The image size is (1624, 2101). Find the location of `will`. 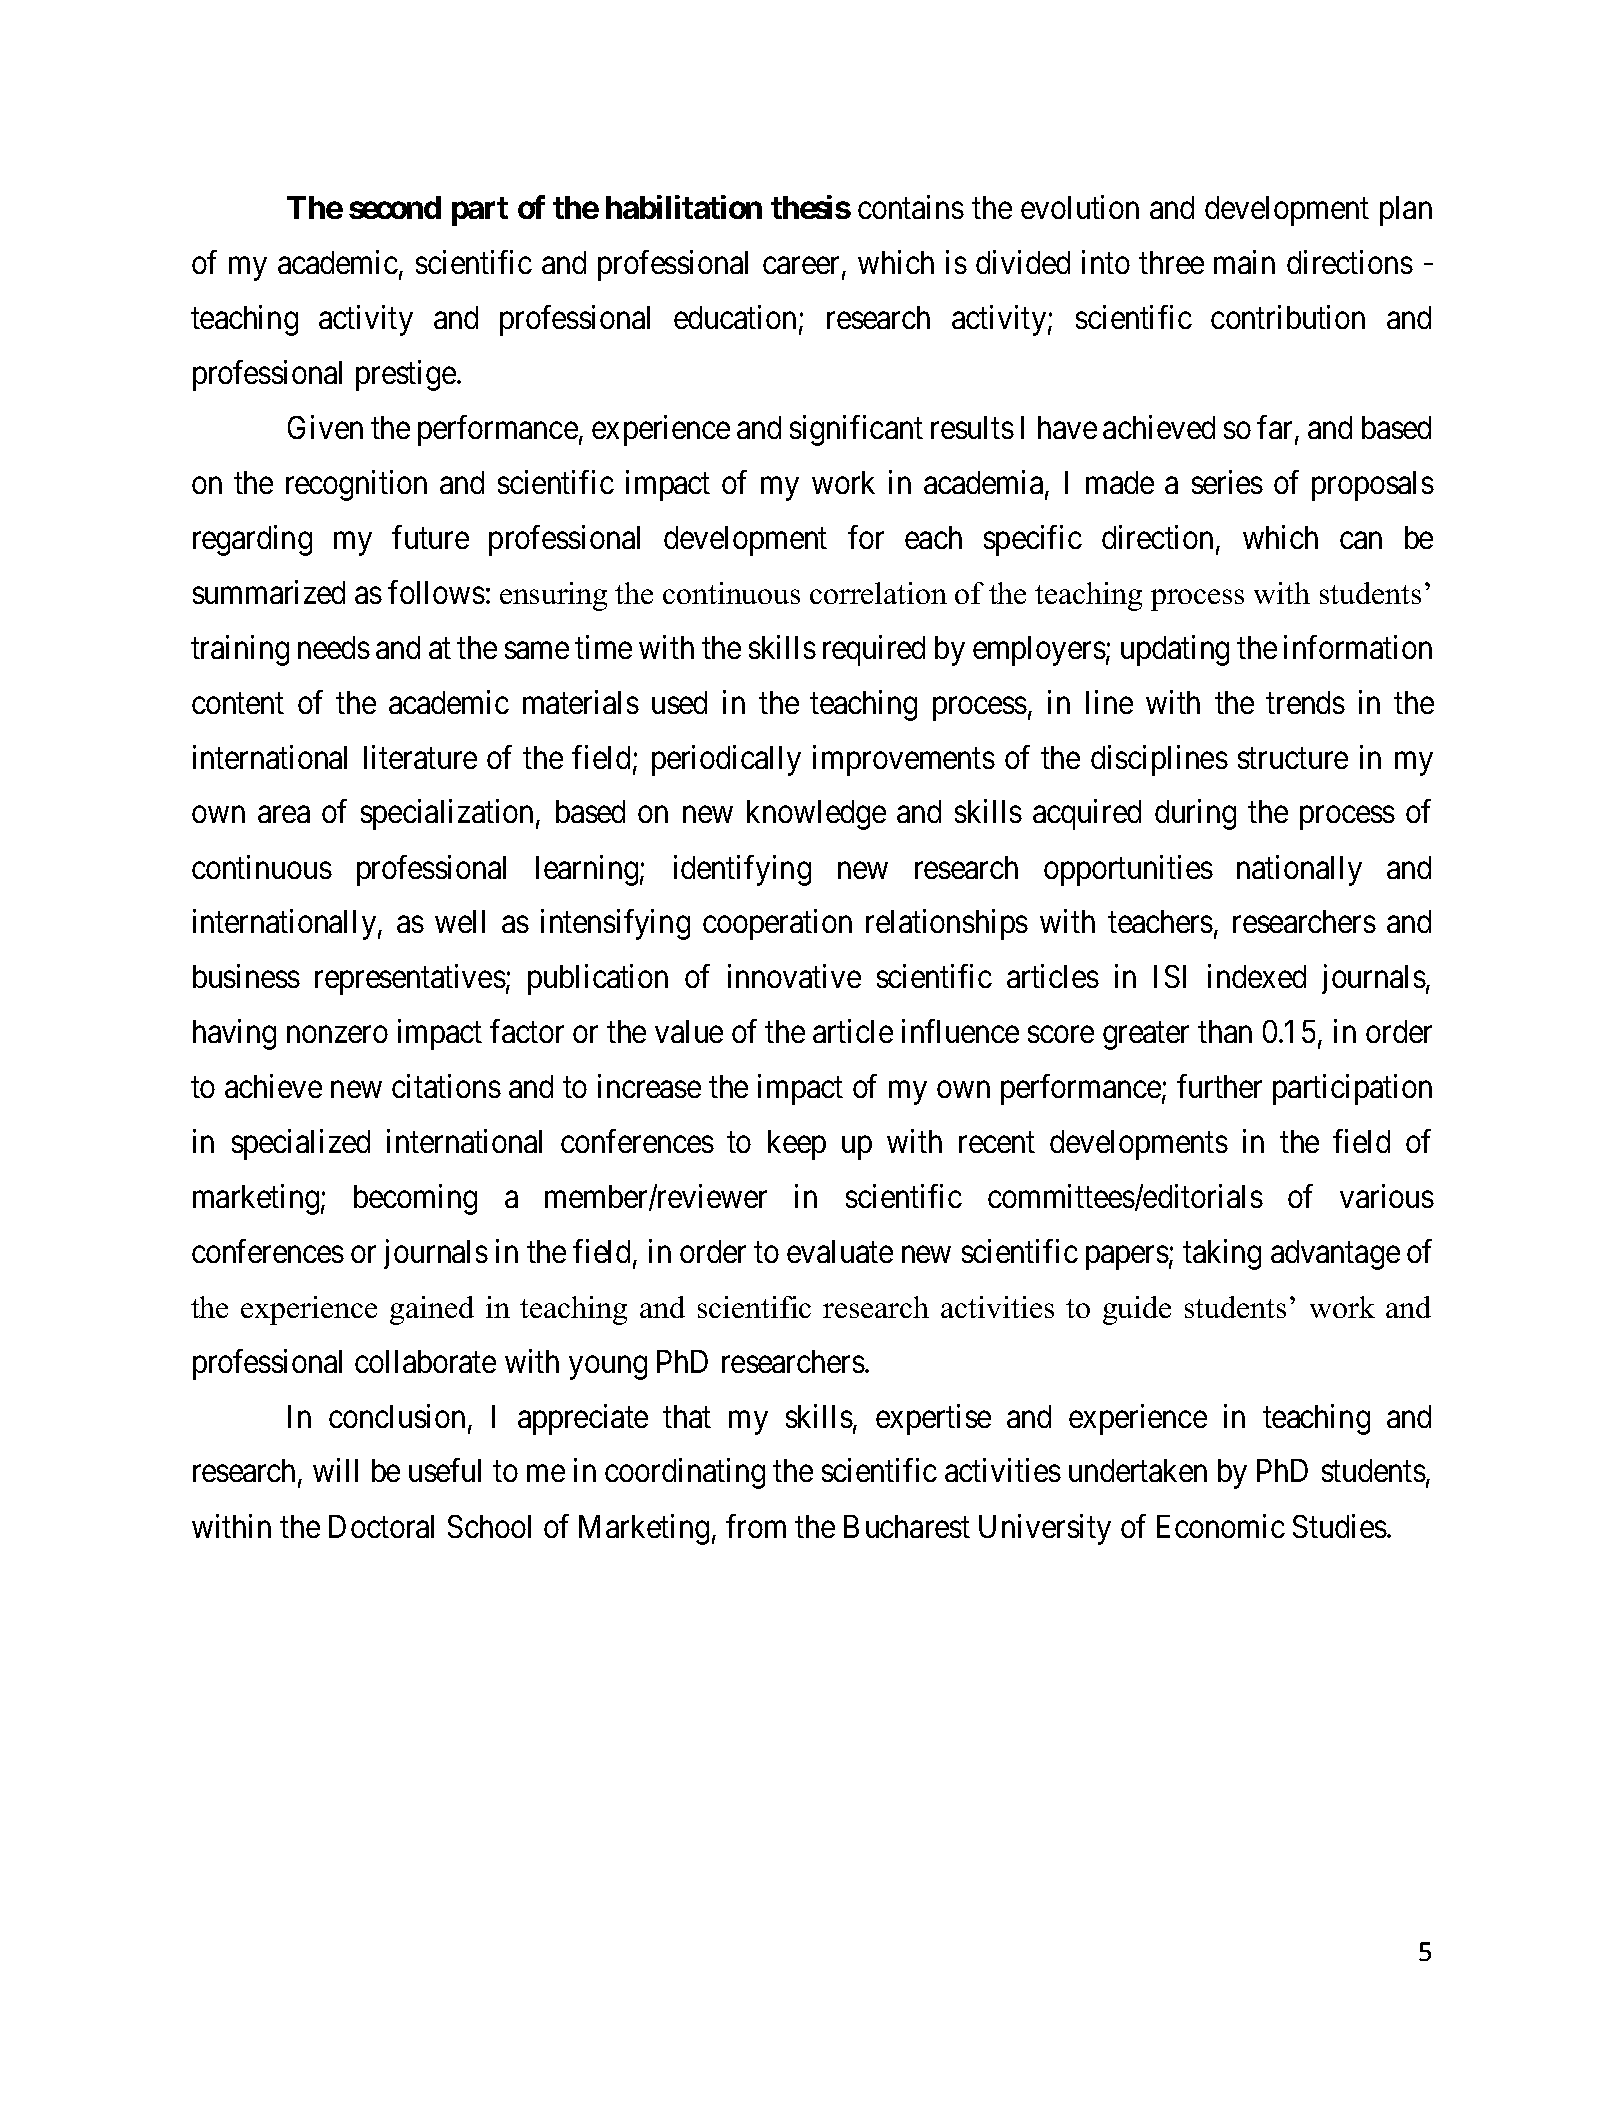

will is located at coordinates (335, 1470).
